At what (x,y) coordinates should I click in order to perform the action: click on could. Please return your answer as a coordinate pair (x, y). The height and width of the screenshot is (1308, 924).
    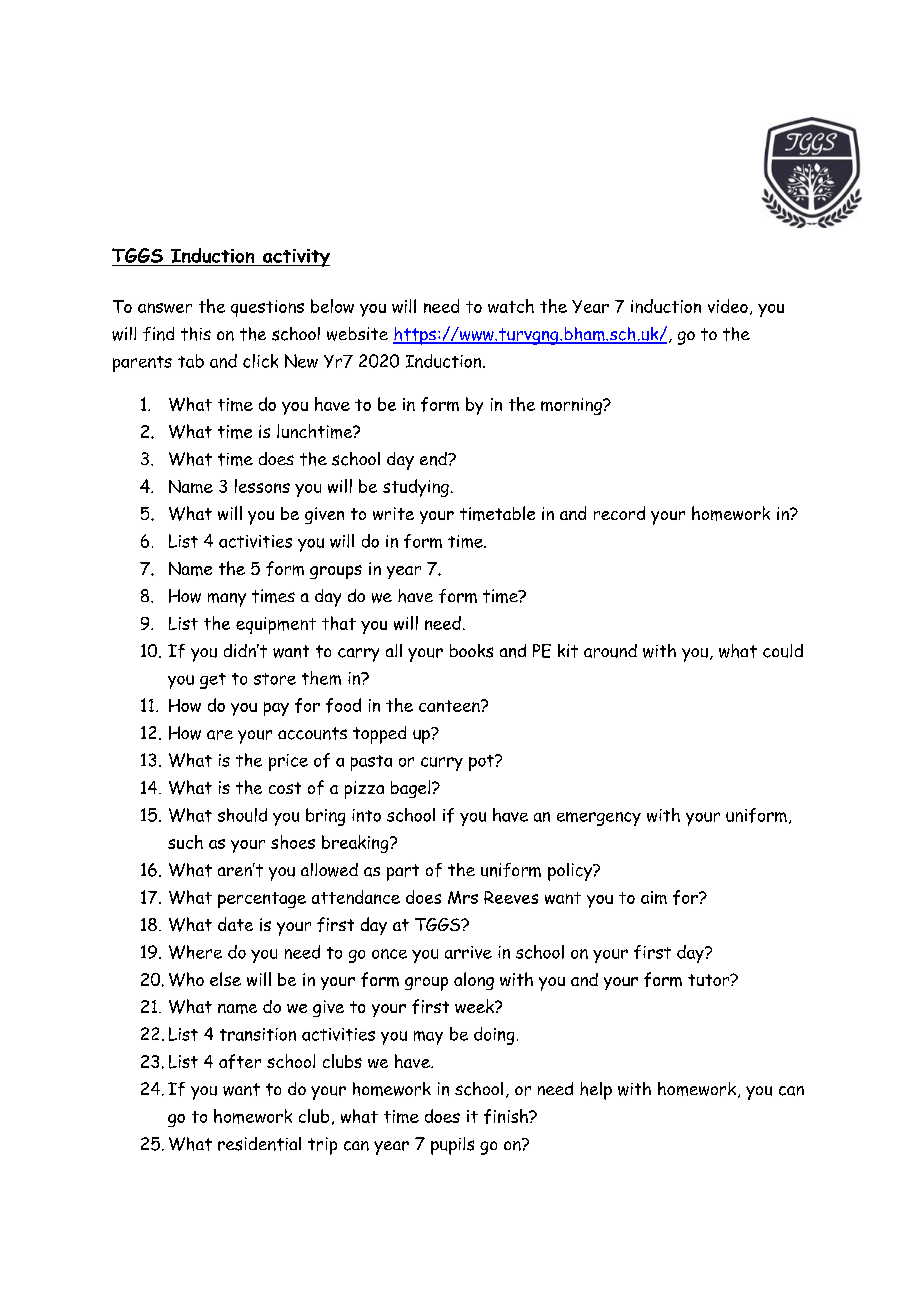
    Looking at the image, I should click on (783, 651).
